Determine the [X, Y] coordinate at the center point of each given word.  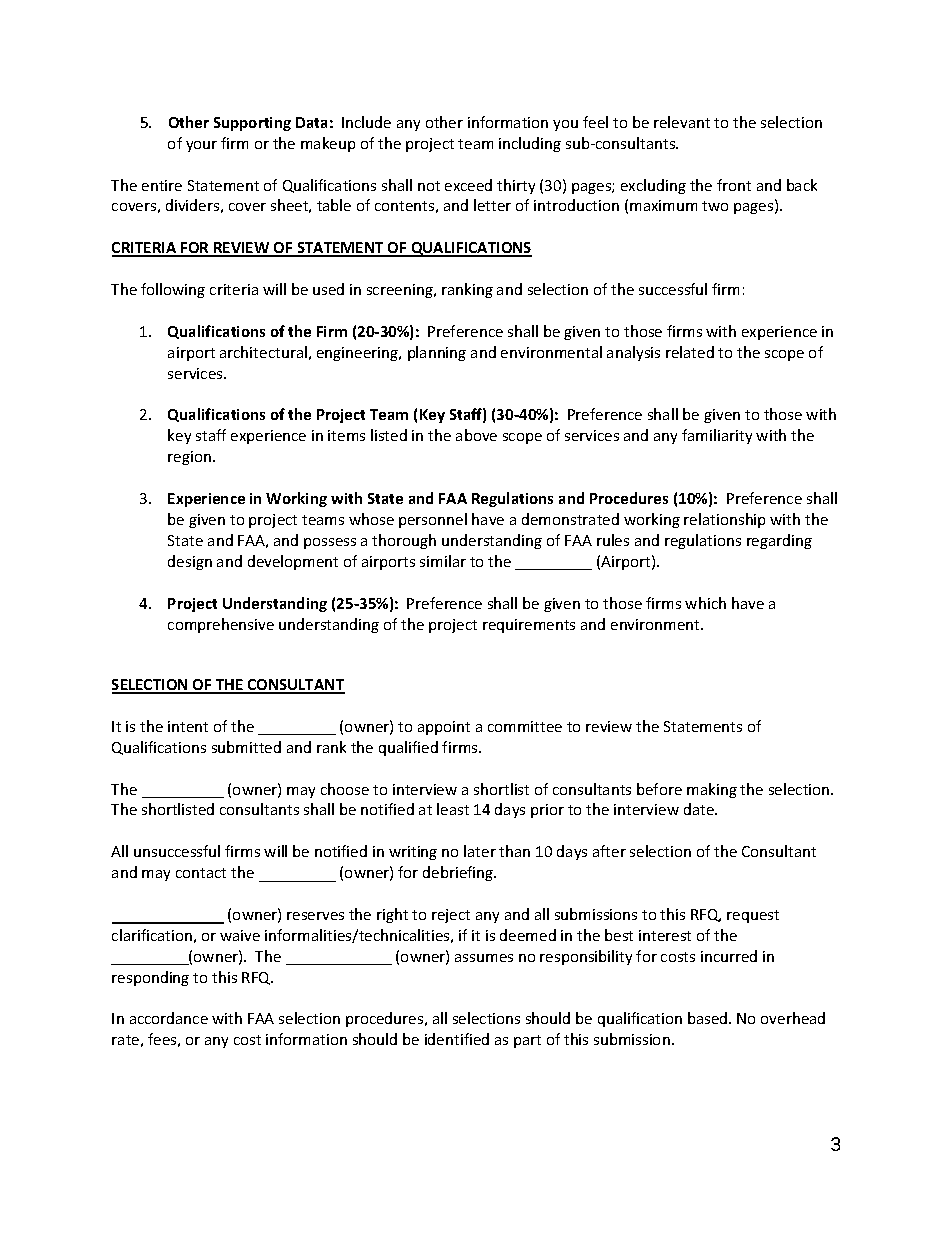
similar [443, 561]
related [690, 352]
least [453, 809]
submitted [246, 747]
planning [437, 353]
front [734, 185]
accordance [169, 1018]
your [201, 146]
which [705, 603]
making [712, 790]
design [190, 562]
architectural [263, 352]
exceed [468, 185]
